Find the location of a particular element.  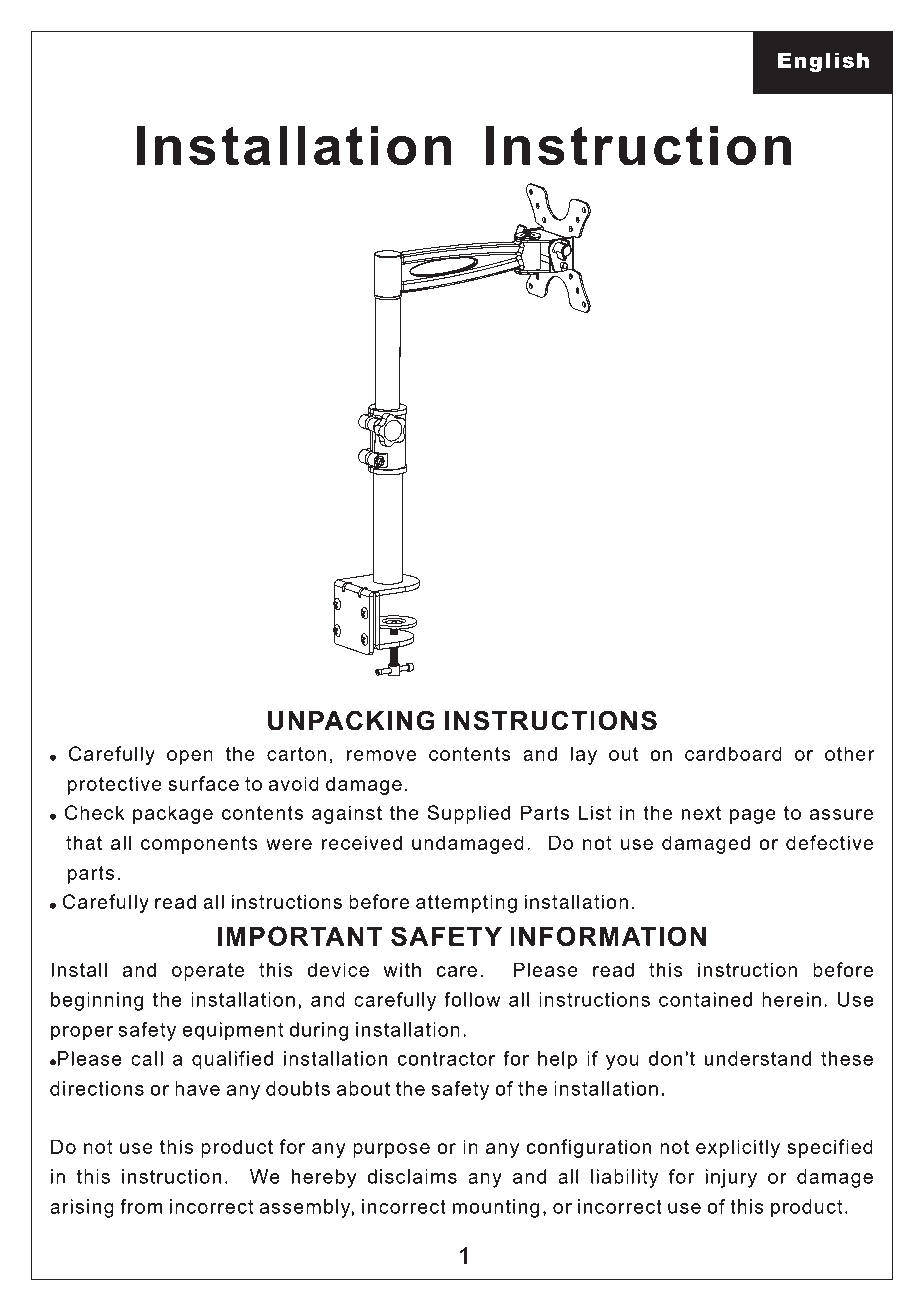

from is located at coordinates (141, 1206).
